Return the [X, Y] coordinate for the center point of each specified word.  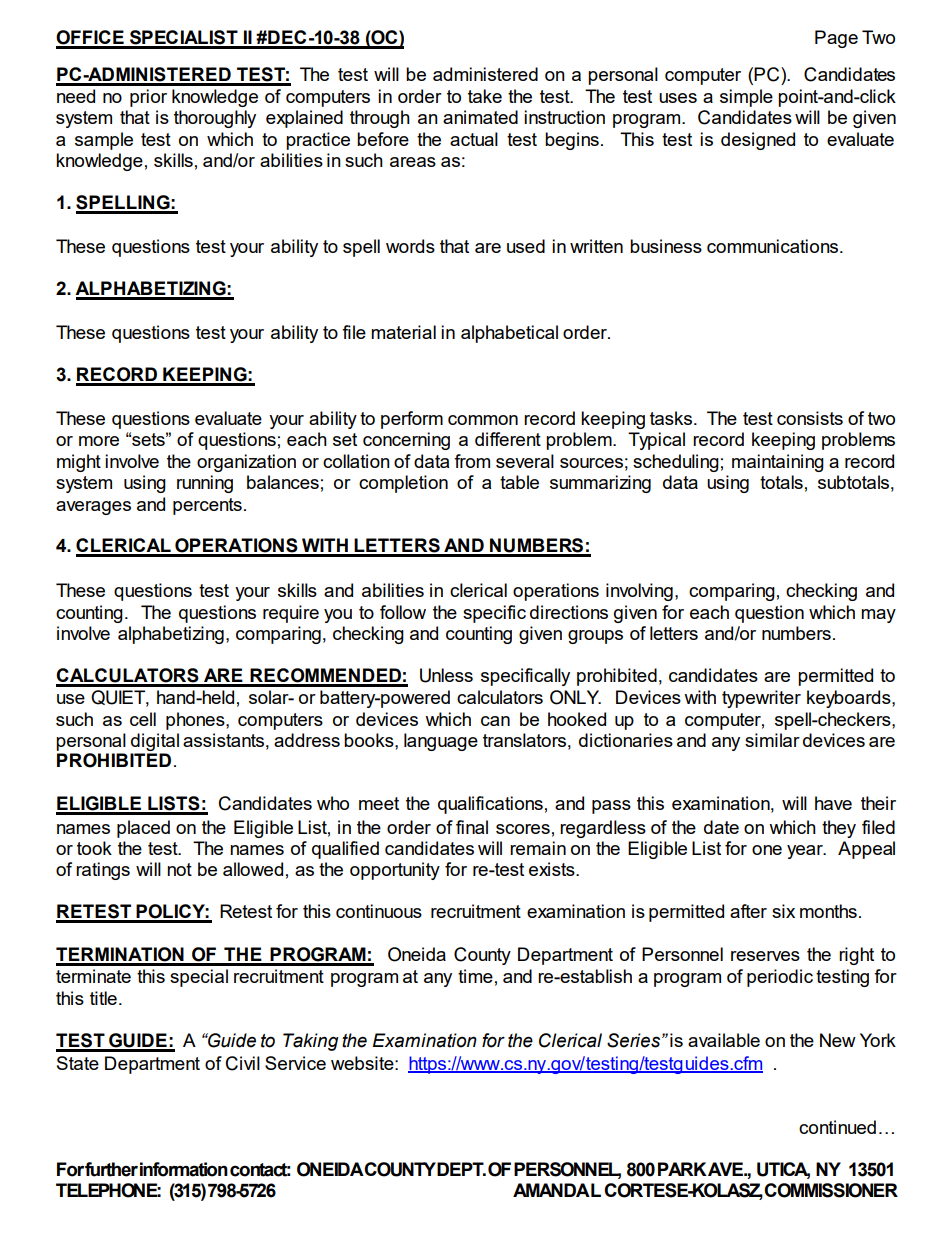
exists [553, 869]
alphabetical [509, 334]
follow [403, 612]
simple [746, 98]
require [291, 614]
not [179, 869]
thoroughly [215, 119]
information [184, 1169]
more [99, 441]
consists [810, 418]
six [783, 911]
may [878, 616]
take [485, 96]
